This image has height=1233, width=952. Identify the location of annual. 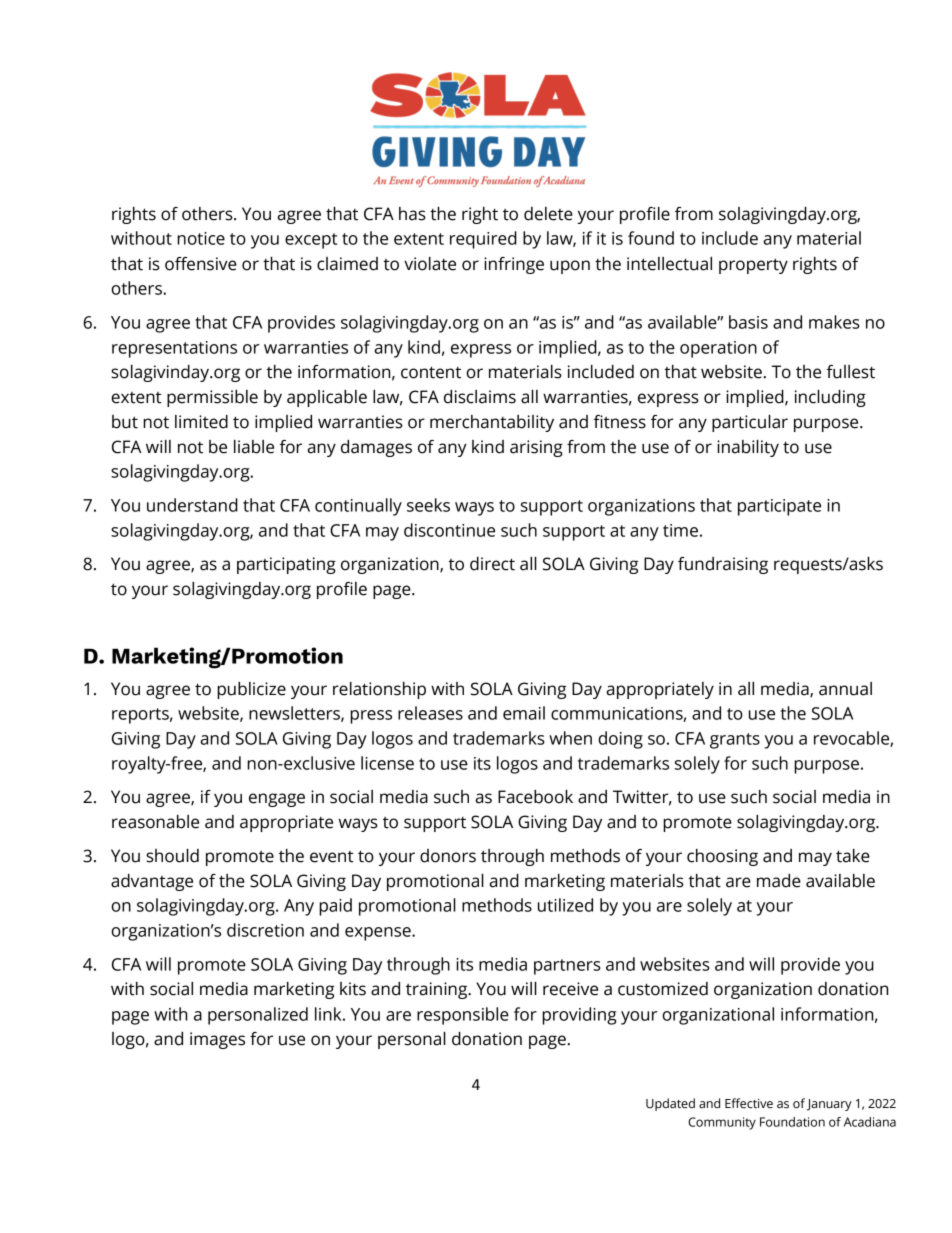
(845, 689).
